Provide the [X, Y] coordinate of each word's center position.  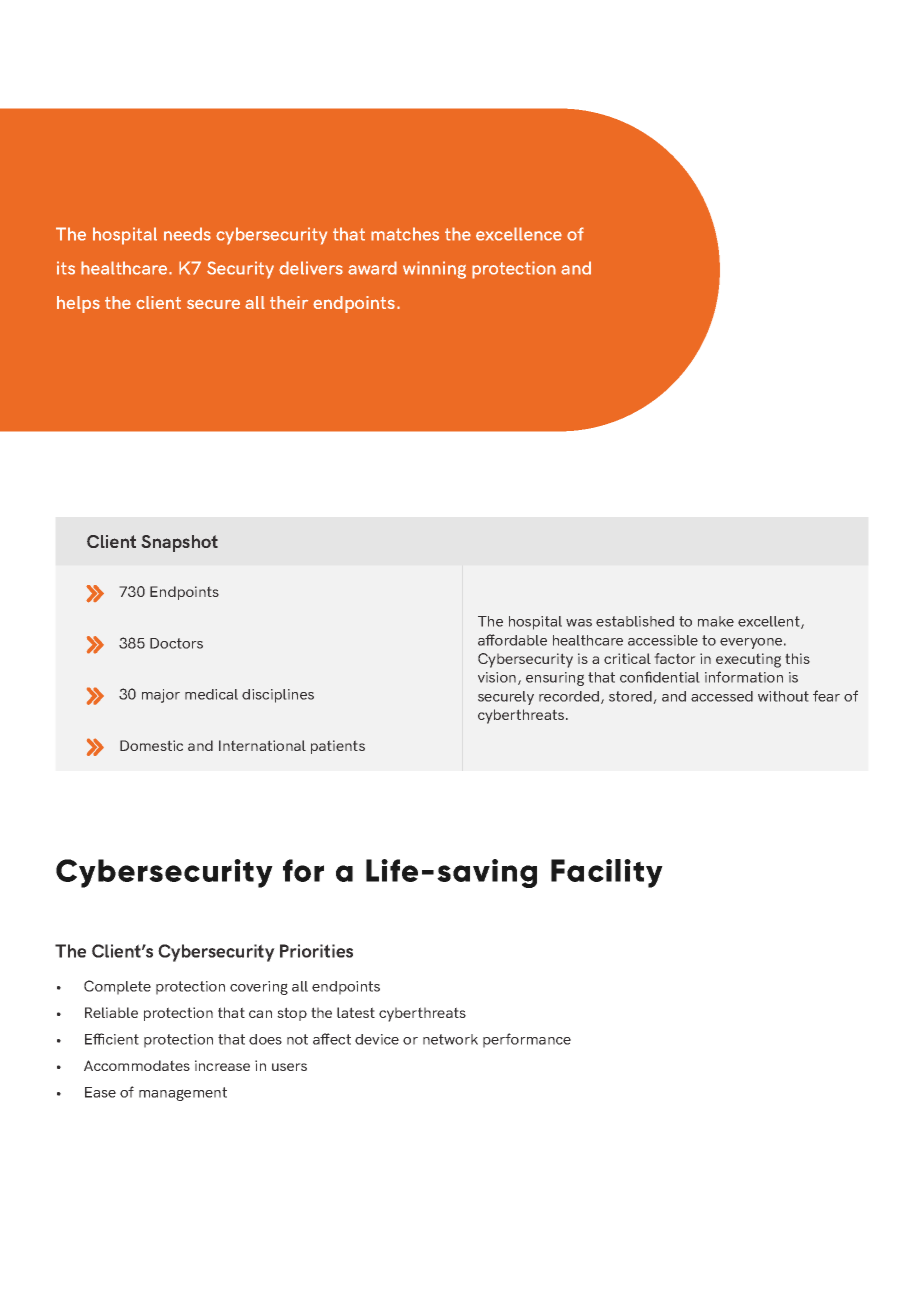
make [716, 621]
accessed [722, 696]
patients [338, 747]
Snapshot [180, 543]
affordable [512, 640]
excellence [519, 234]
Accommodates [137, 1065]
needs [187, 234]
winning [434, 270]
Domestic [151, 745]
